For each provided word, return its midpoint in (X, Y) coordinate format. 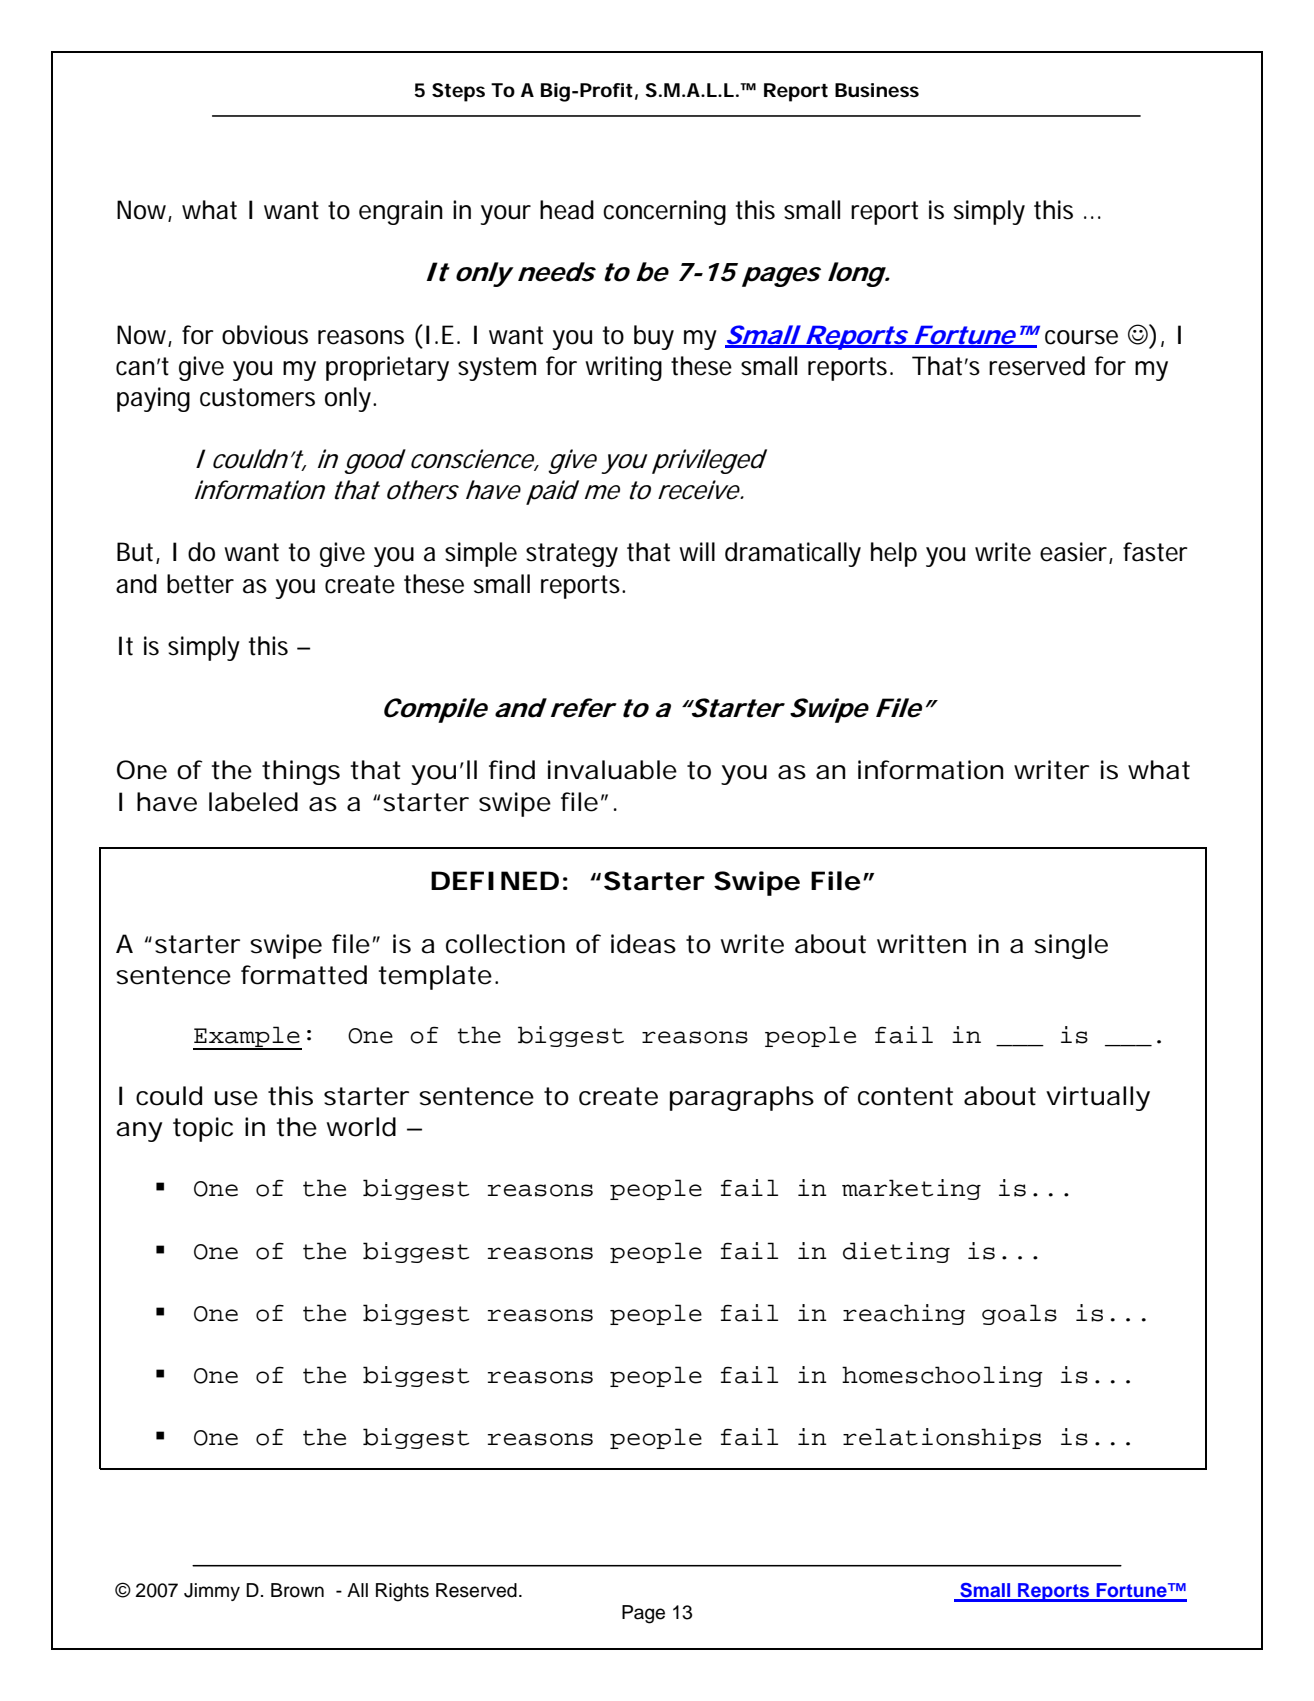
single (1071, 946)
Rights (402, 1592)
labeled (253, 802)
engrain (401, 212)
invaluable (612, 770)
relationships (942, 1438)
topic (203, 1129)
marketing (911, 1189)
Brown (297, 1590)
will (697, 551)
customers (257, 397)
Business (877, 90)
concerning (664, 212)
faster (1155, 552)
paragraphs (742, 1098)
